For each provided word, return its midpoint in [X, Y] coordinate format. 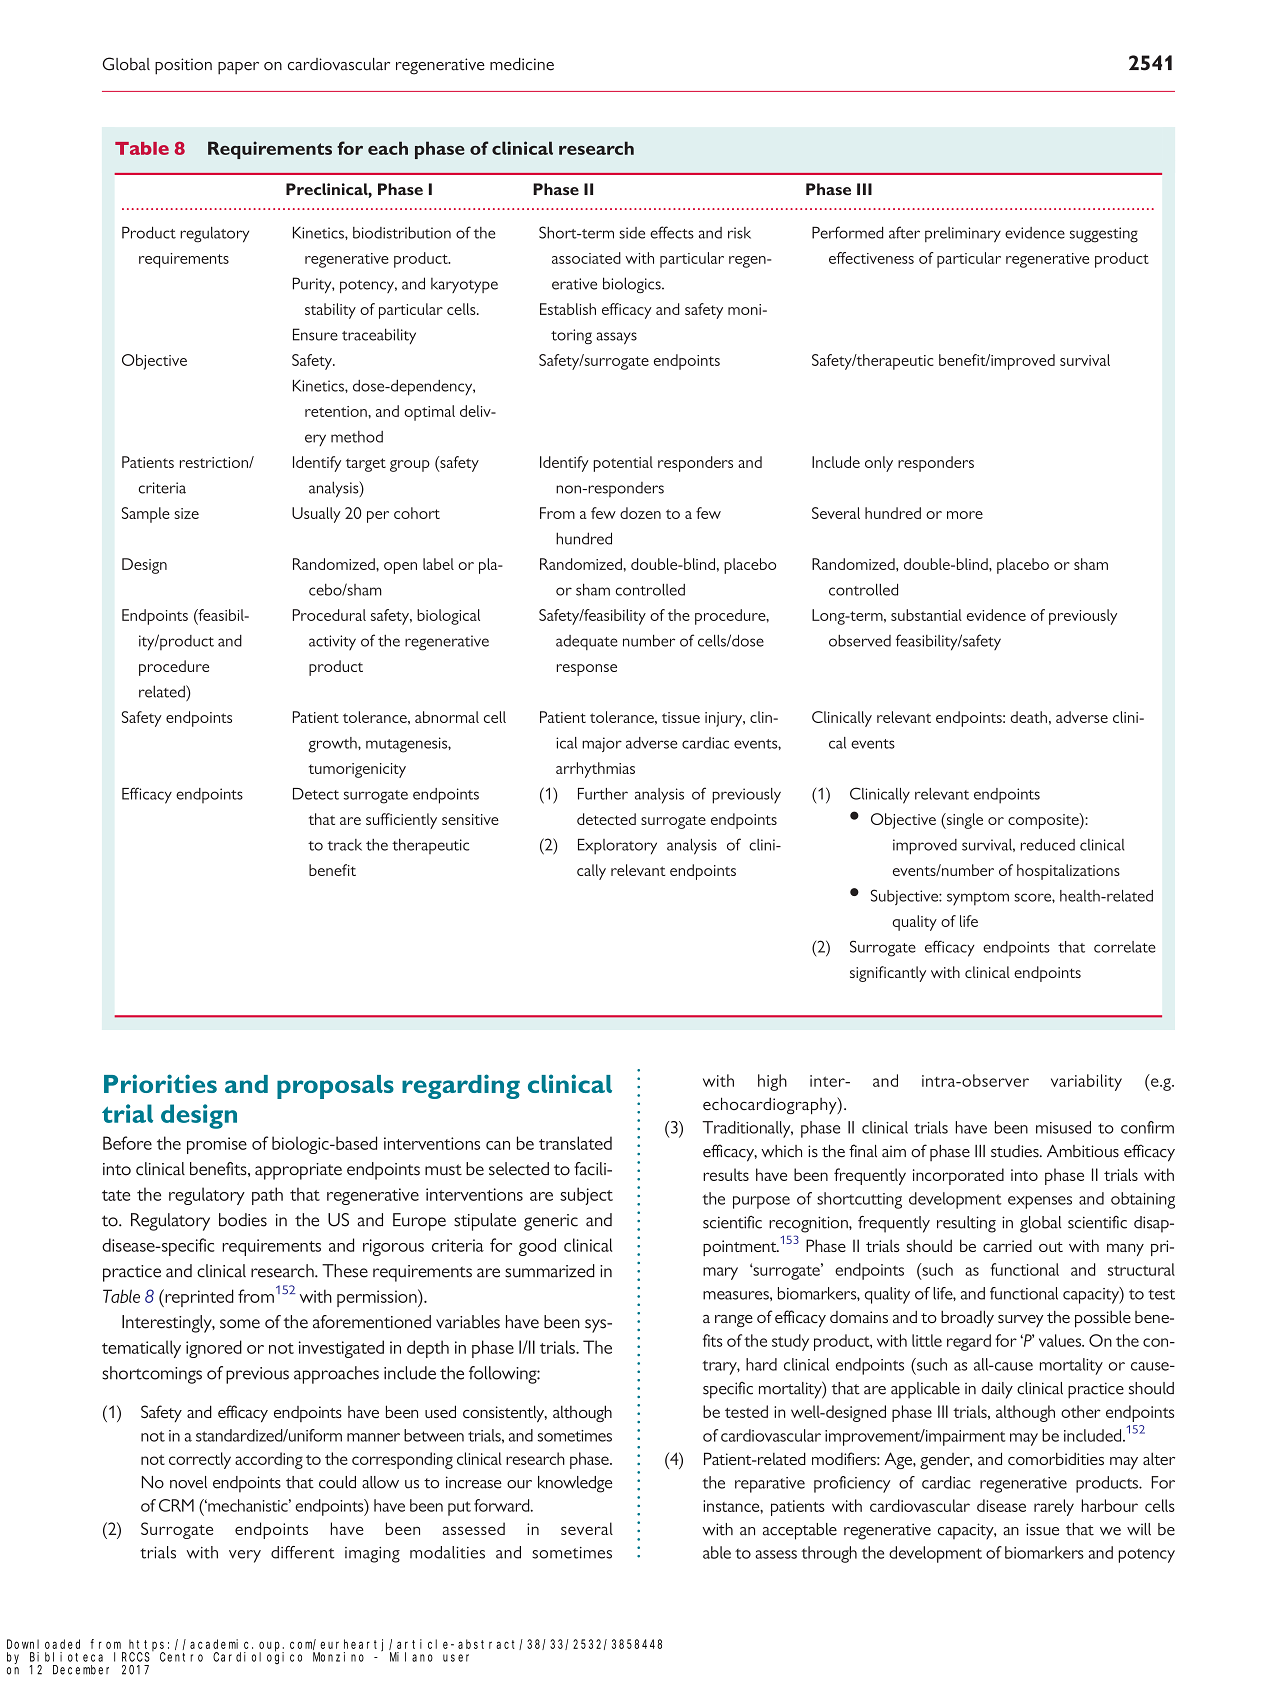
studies [1016, 1151]
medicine [522, 64]
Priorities [160, 1083]
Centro [181, 1657]
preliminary [963, 235]
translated [575, 1143]
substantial [926, 615]
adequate [587, 642]
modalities [447, 1552]
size [186, 513]
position [183, 66]
